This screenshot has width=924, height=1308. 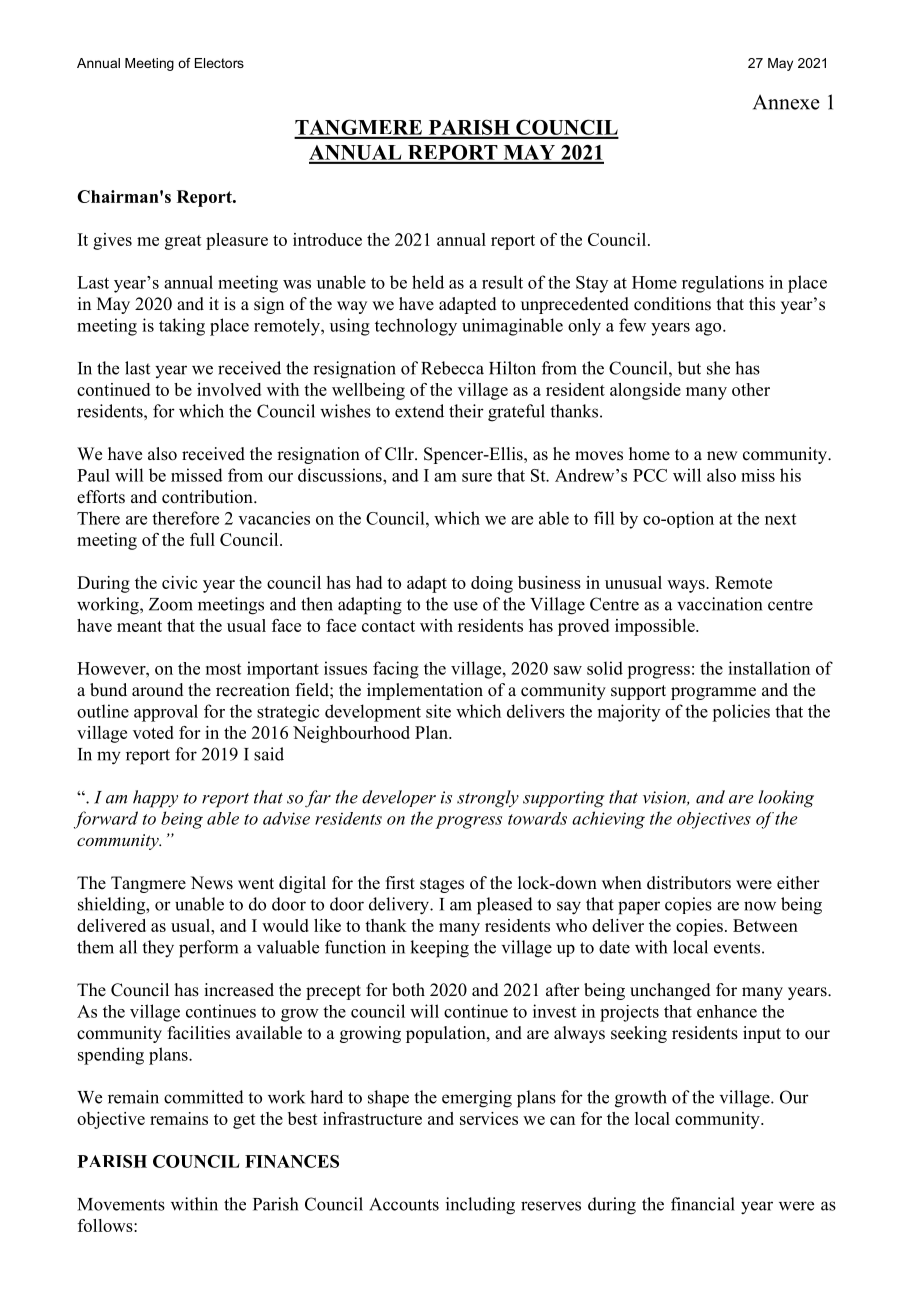 What do you see at coordinates (327, 239) in the screenshot?
I see `introduce` at bounding box center [327, 239].
